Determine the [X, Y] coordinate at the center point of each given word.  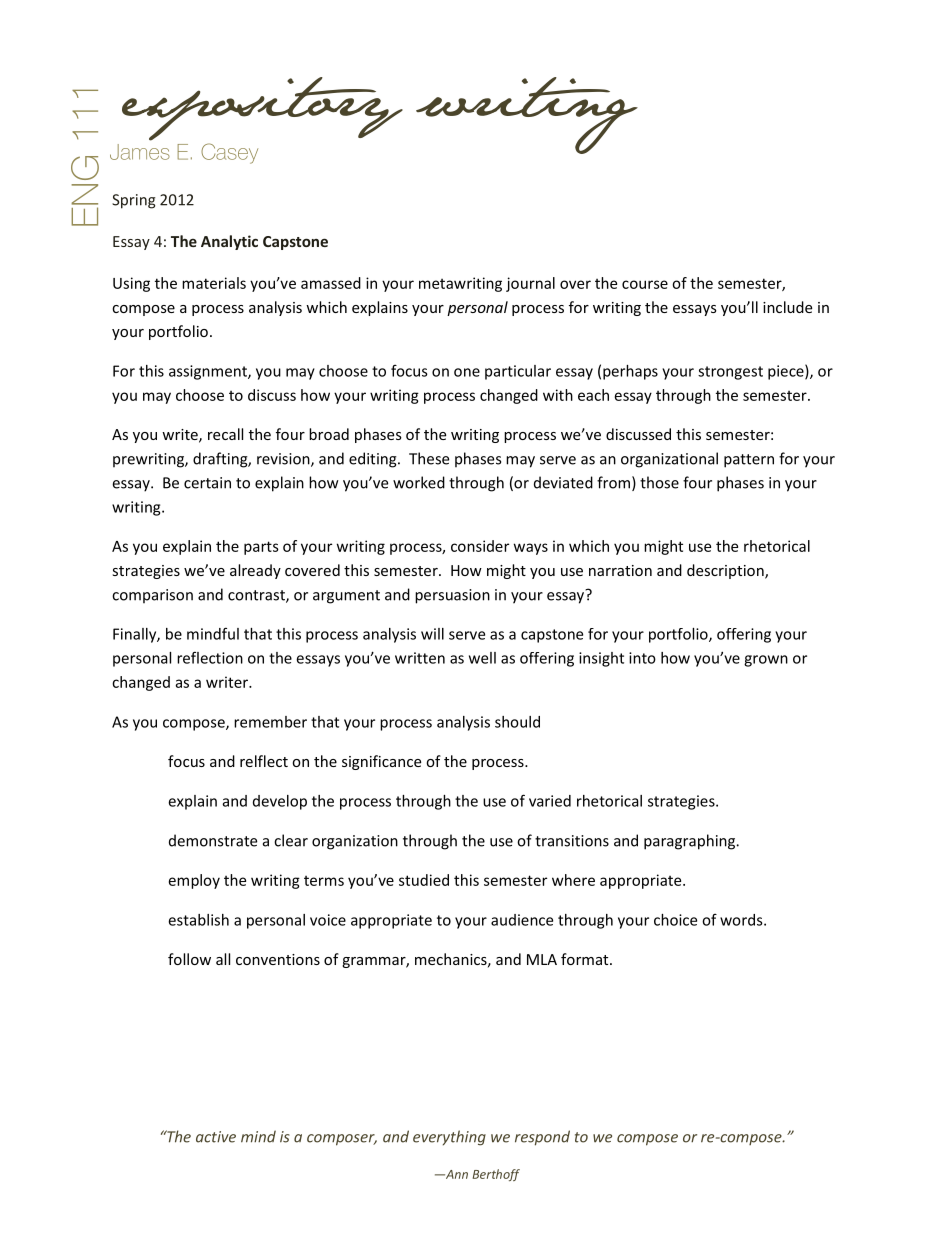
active [216, 1137]
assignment [209, 372]
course [645, 284]
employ [194, 881]
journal [530, 284]
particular [518, 372]
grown [766, 661]
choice [675, 920]
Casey [229, 153]
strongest [730, 373]
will [432, 634]
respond [542, 1138]
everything [449, 1138]
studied [424, 880]
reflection [210, 657]
